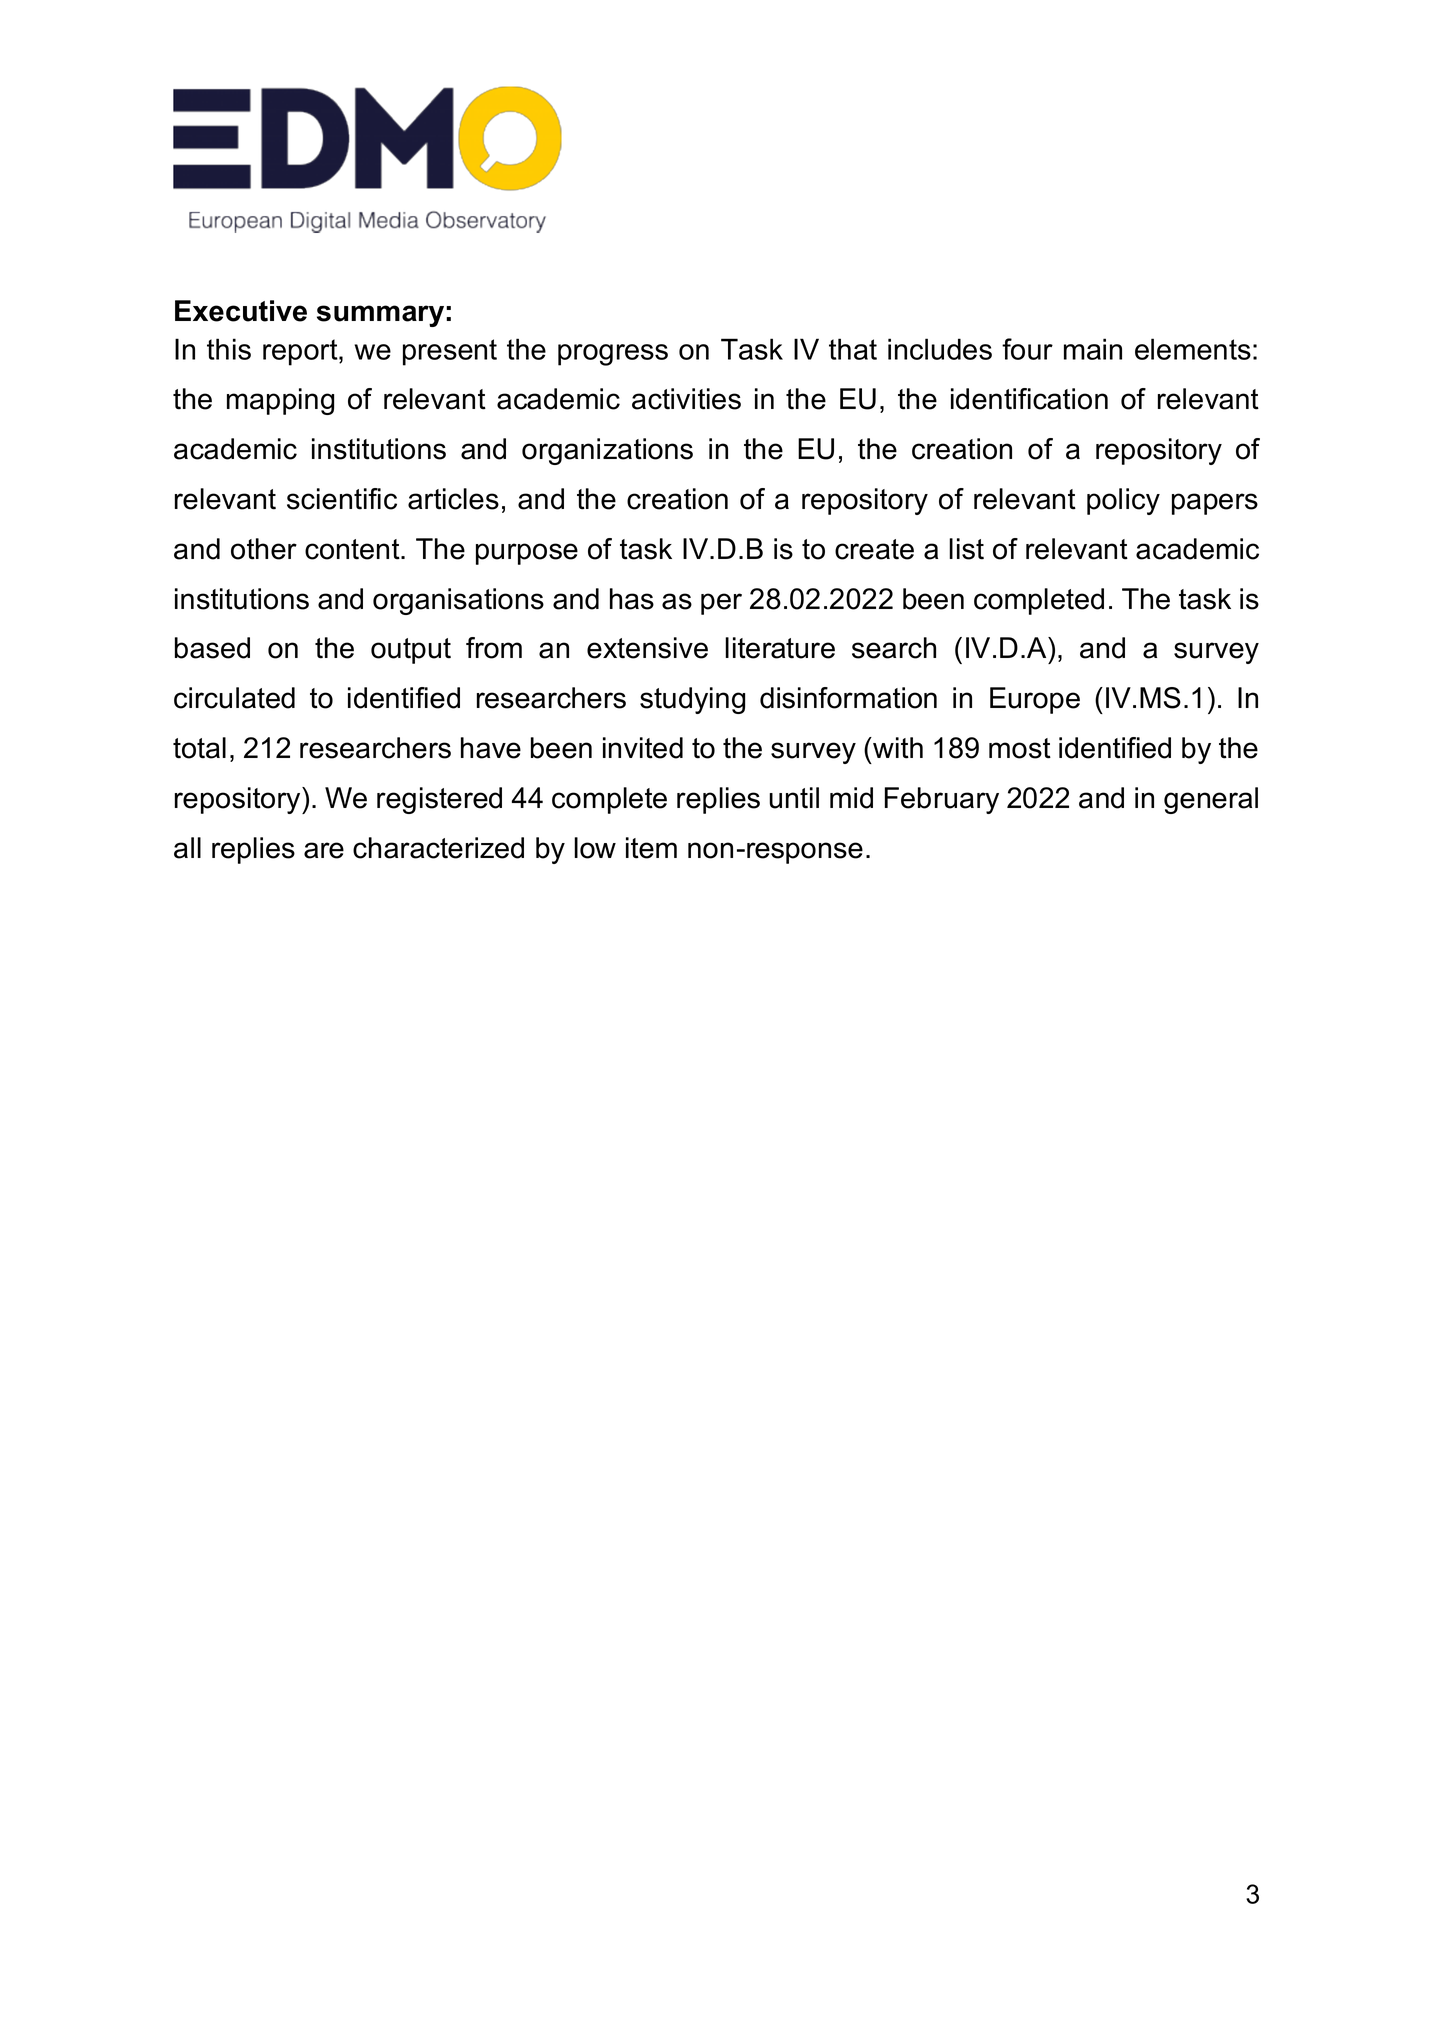  I want to click on list, so click(966, 549).
